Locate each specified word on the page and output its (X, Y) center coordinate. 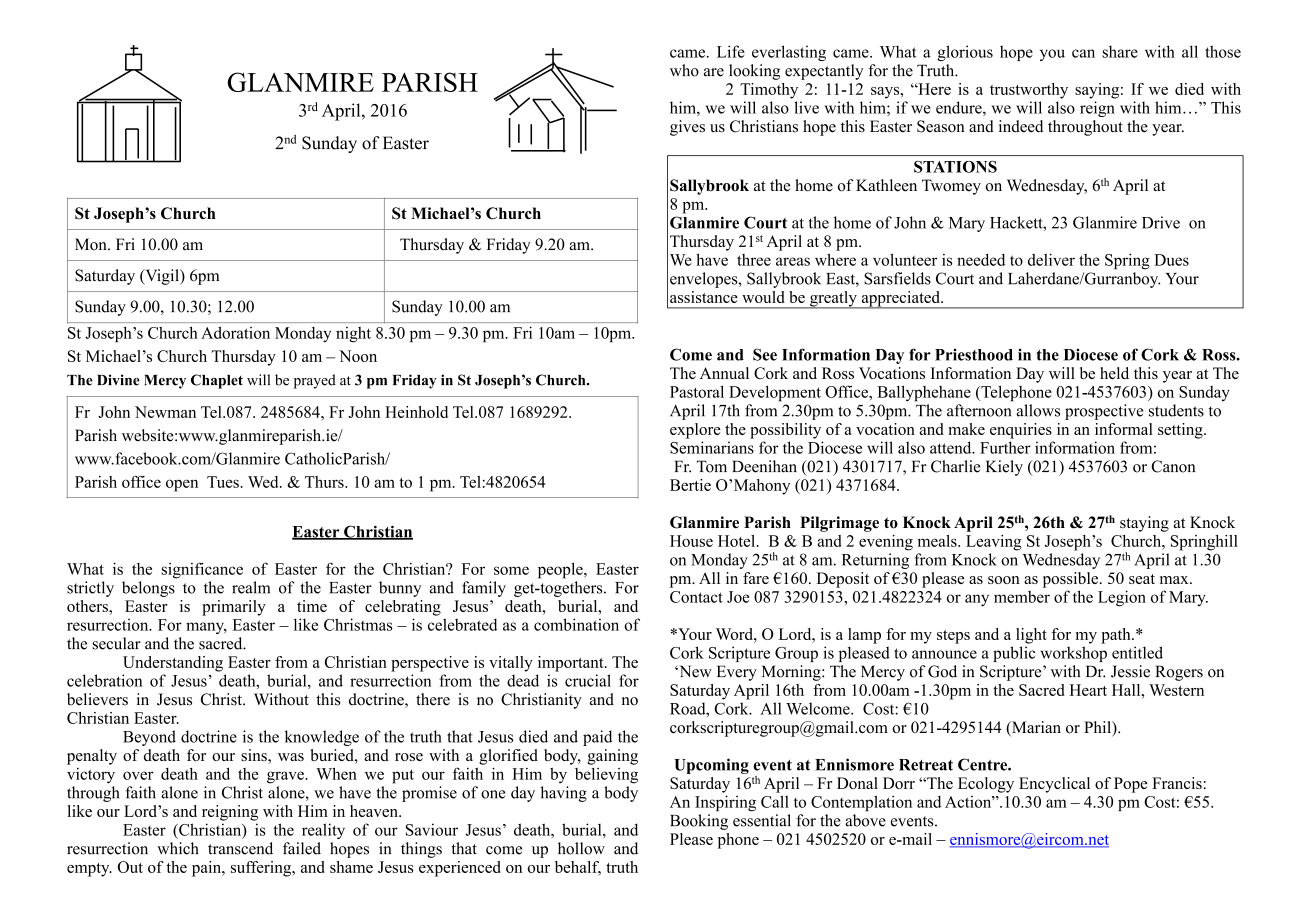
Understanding (173, 664)
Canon (1173, 466)
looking (754, 72)
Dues (1171, 260)
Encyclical (1054, 785)
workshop (1074, 654)
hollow (581, 848)
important (572, 664)
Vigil (162, 277)
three (754, 260)
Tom (712, 466)
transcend (240, 848)
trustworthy (1029, 91)
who (684, 70)
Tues (224, 482)
